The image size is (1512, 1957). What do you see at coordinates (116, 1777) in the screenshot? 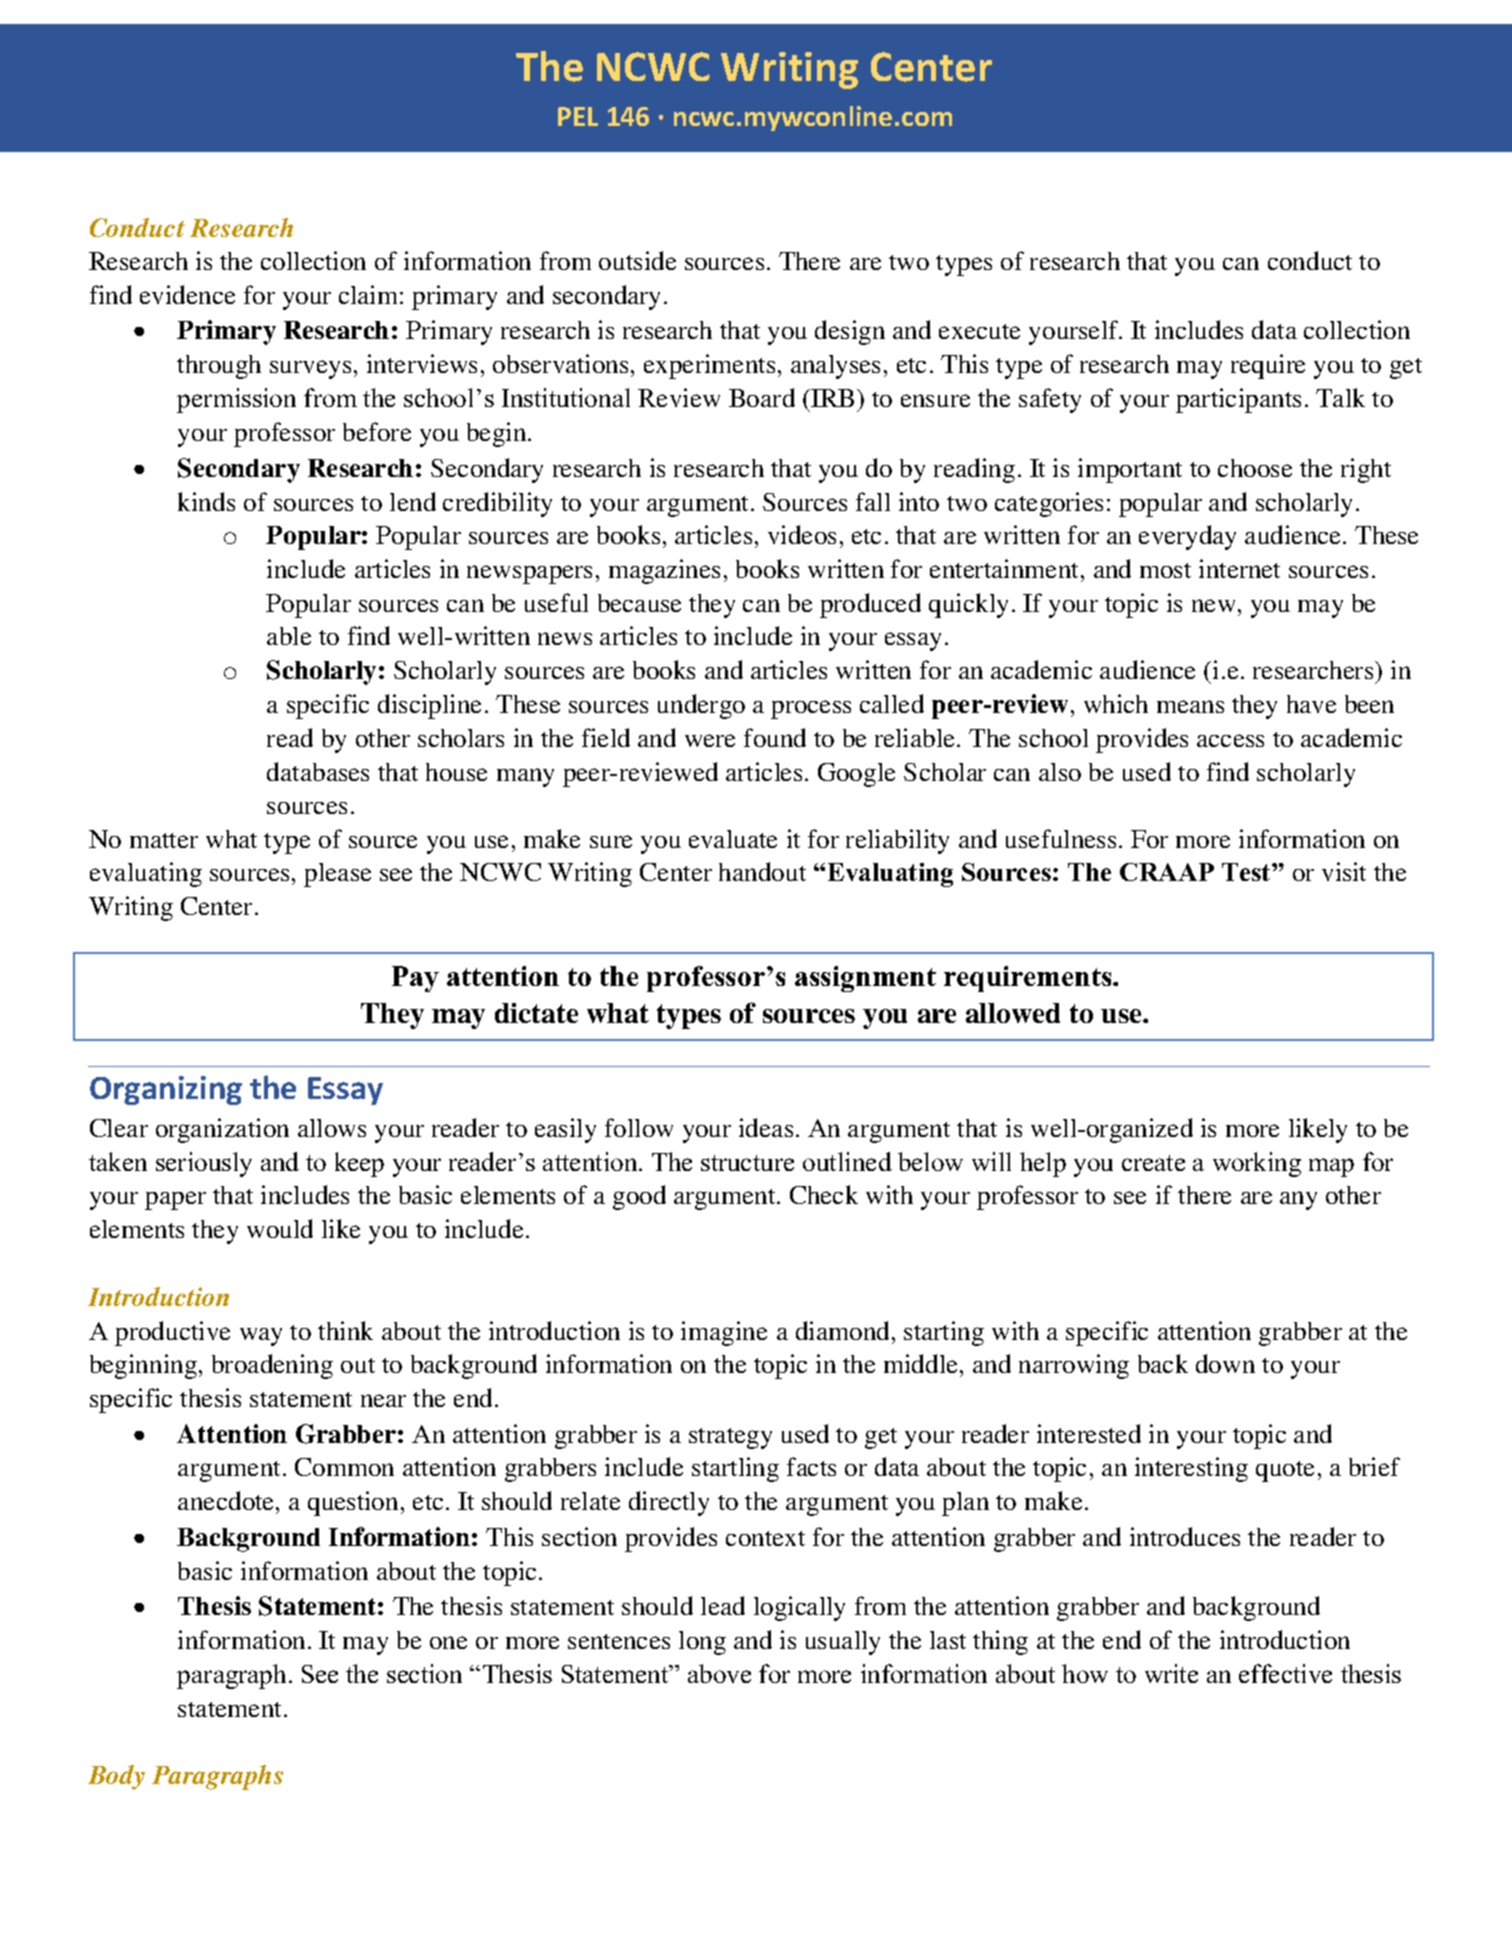
I see `Body` at bounding box center [116, 1777].
